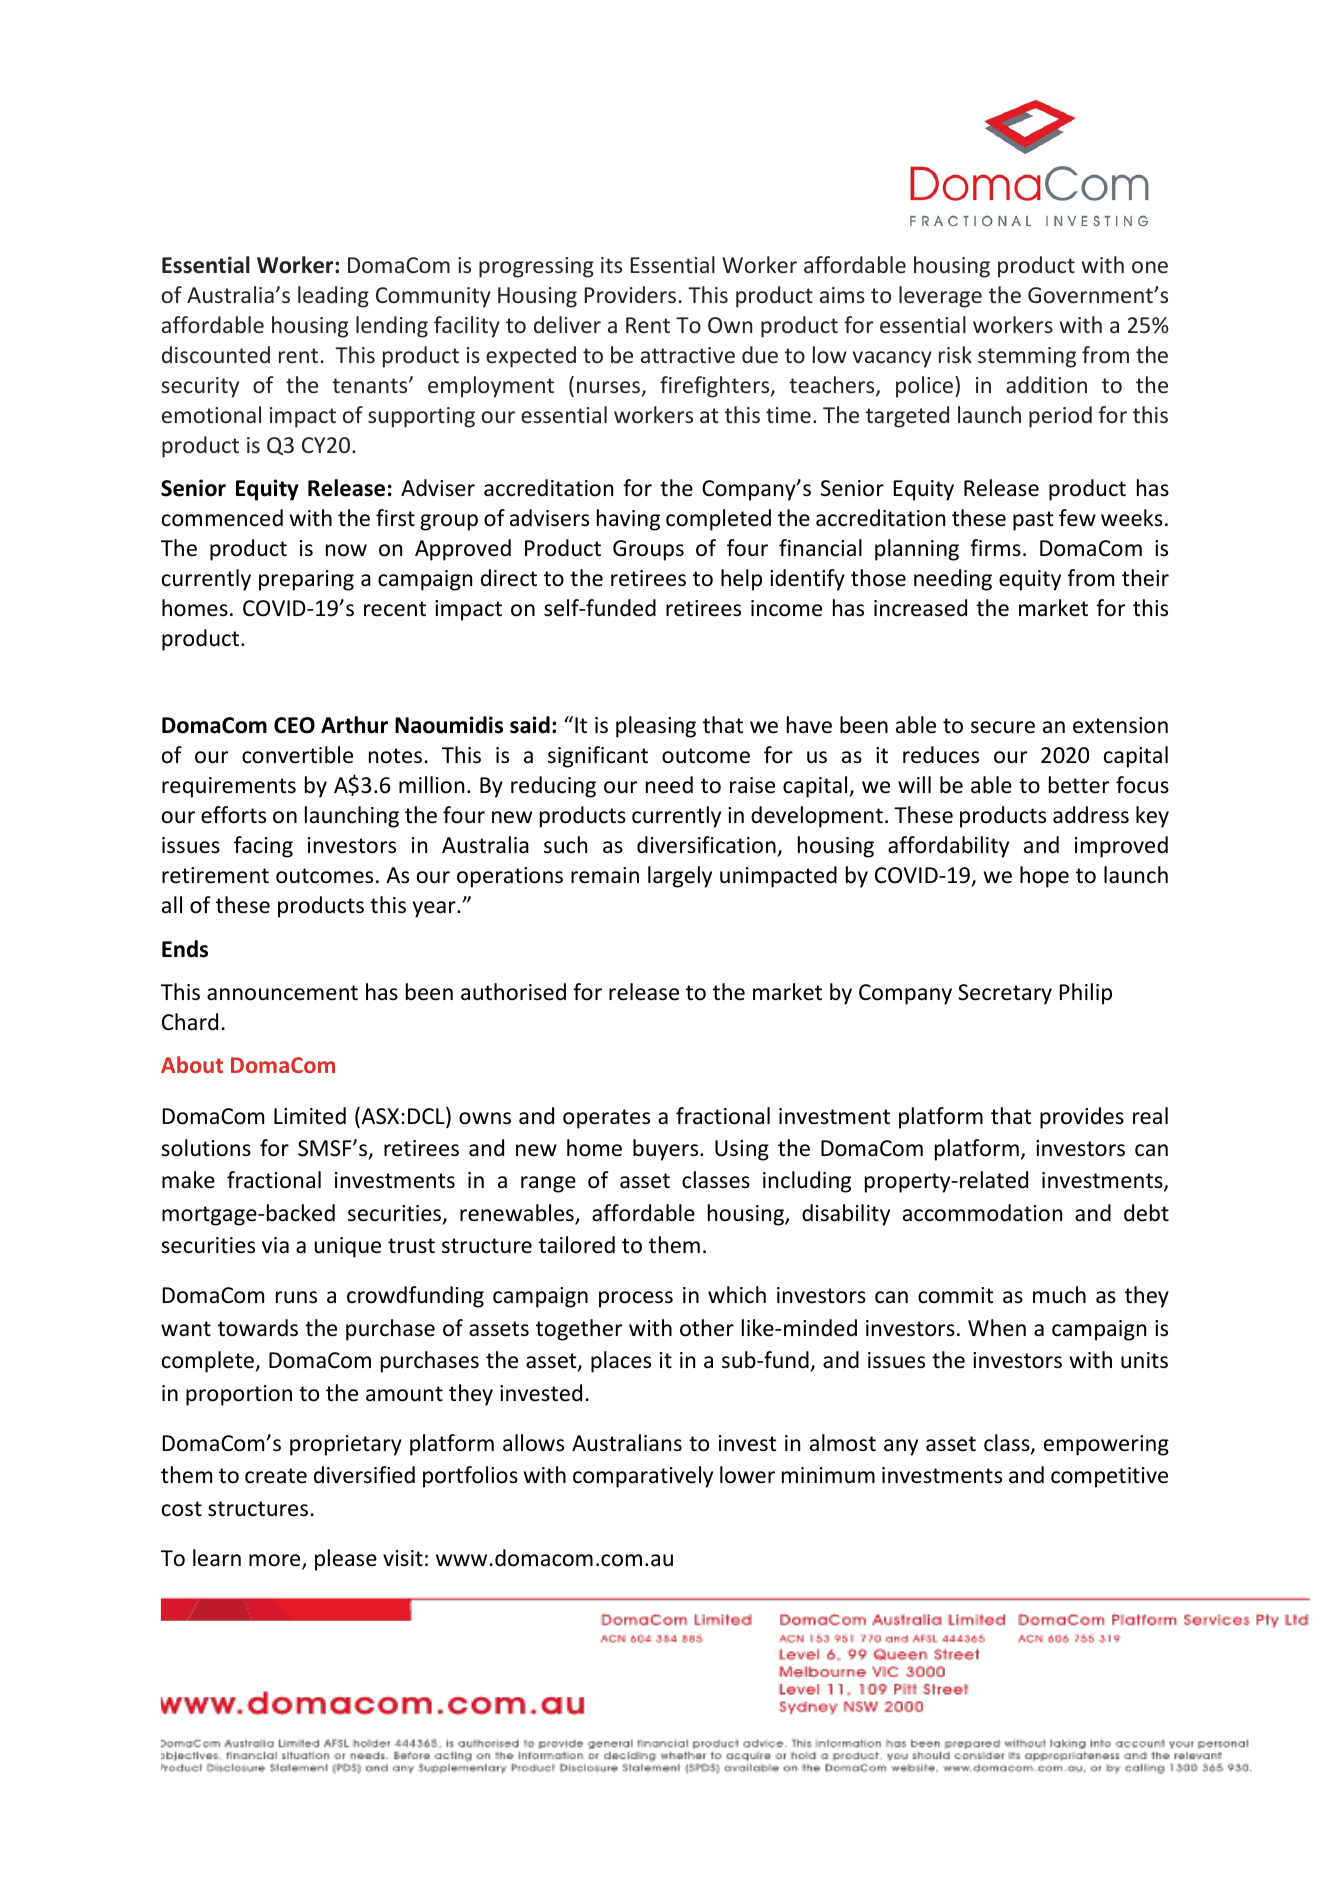 The image size is (1330, 1881). I want to click on CEO, so click(294, 725).
